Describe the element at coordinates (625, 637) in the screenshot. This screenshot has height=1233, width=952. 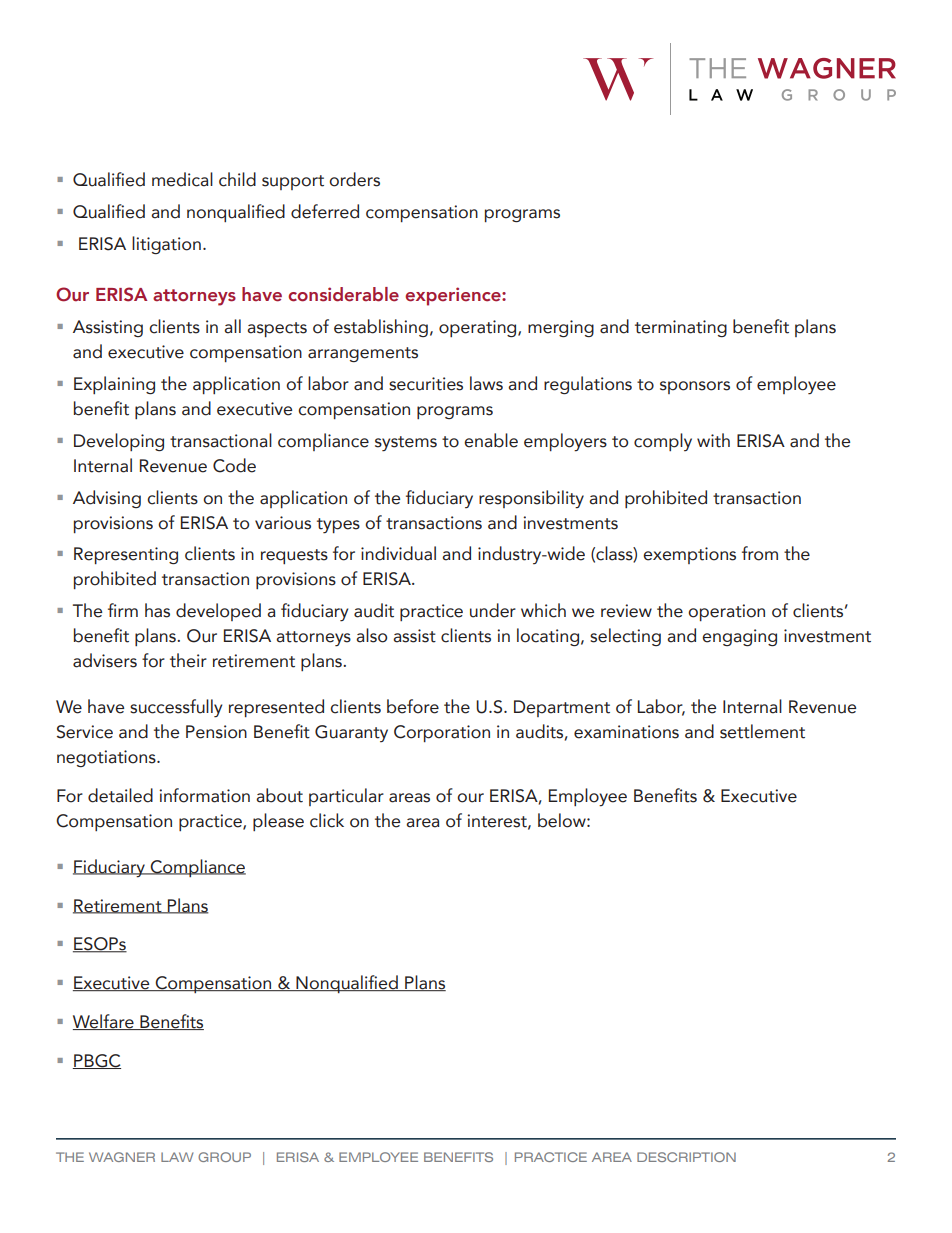
I see `selecting` at that location.
